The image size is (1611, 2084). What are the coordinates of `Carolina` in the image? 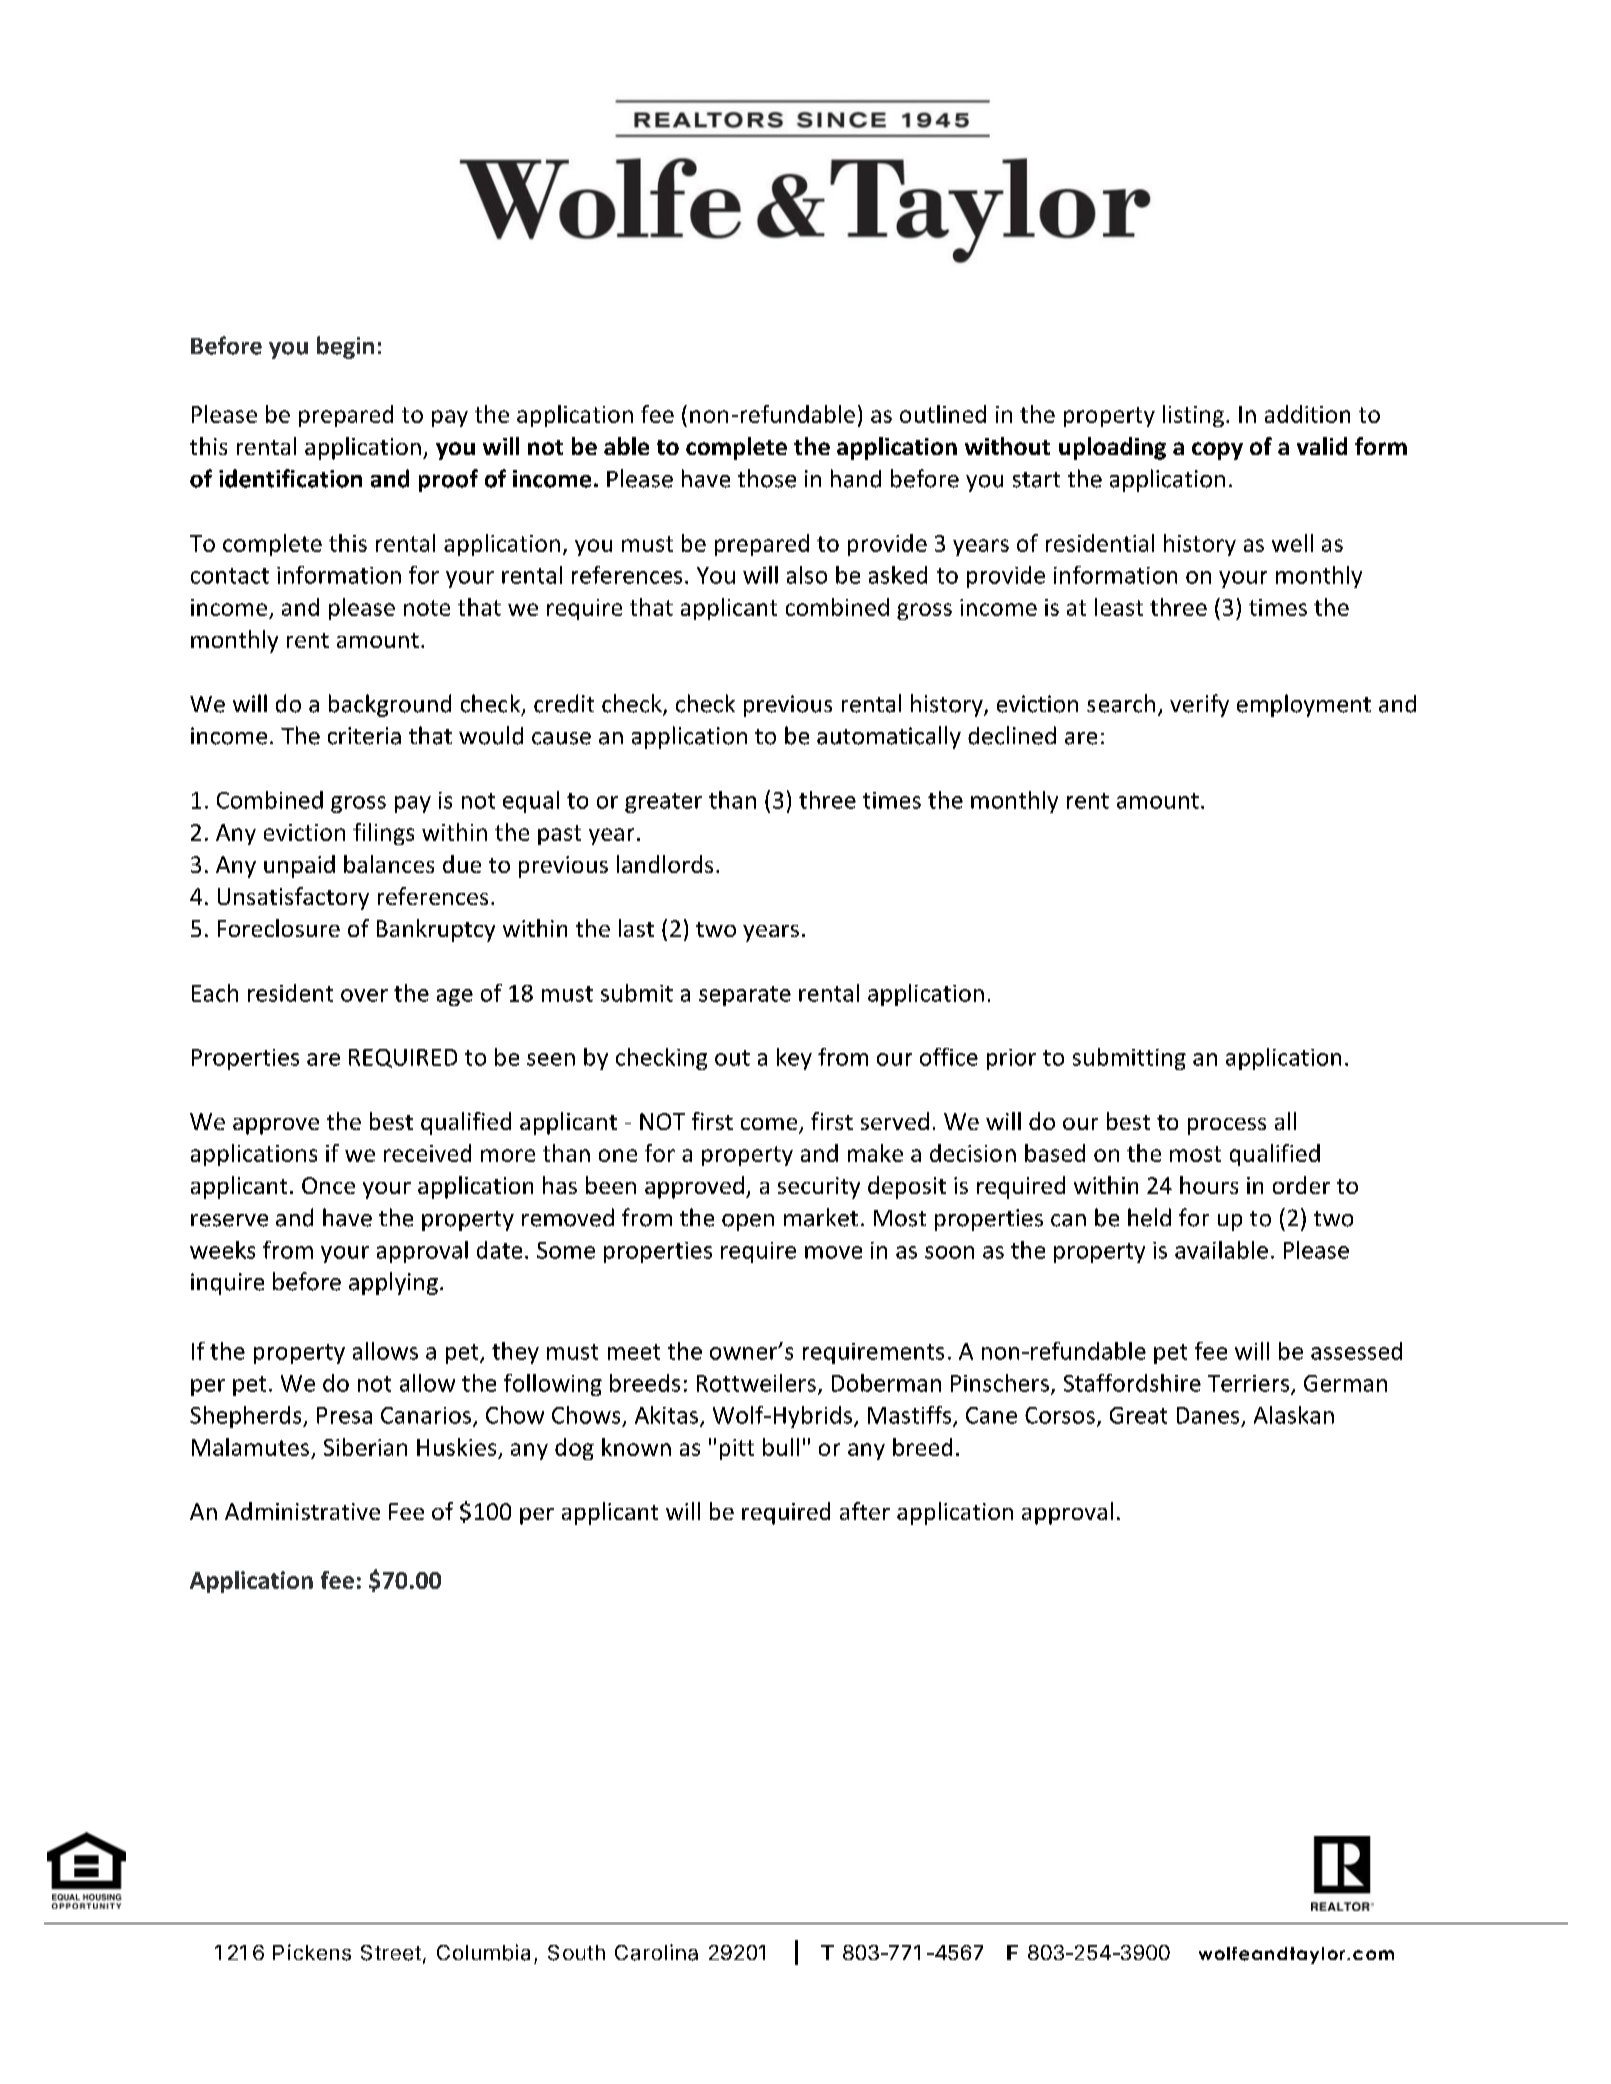 It's located at (656, 1952).
